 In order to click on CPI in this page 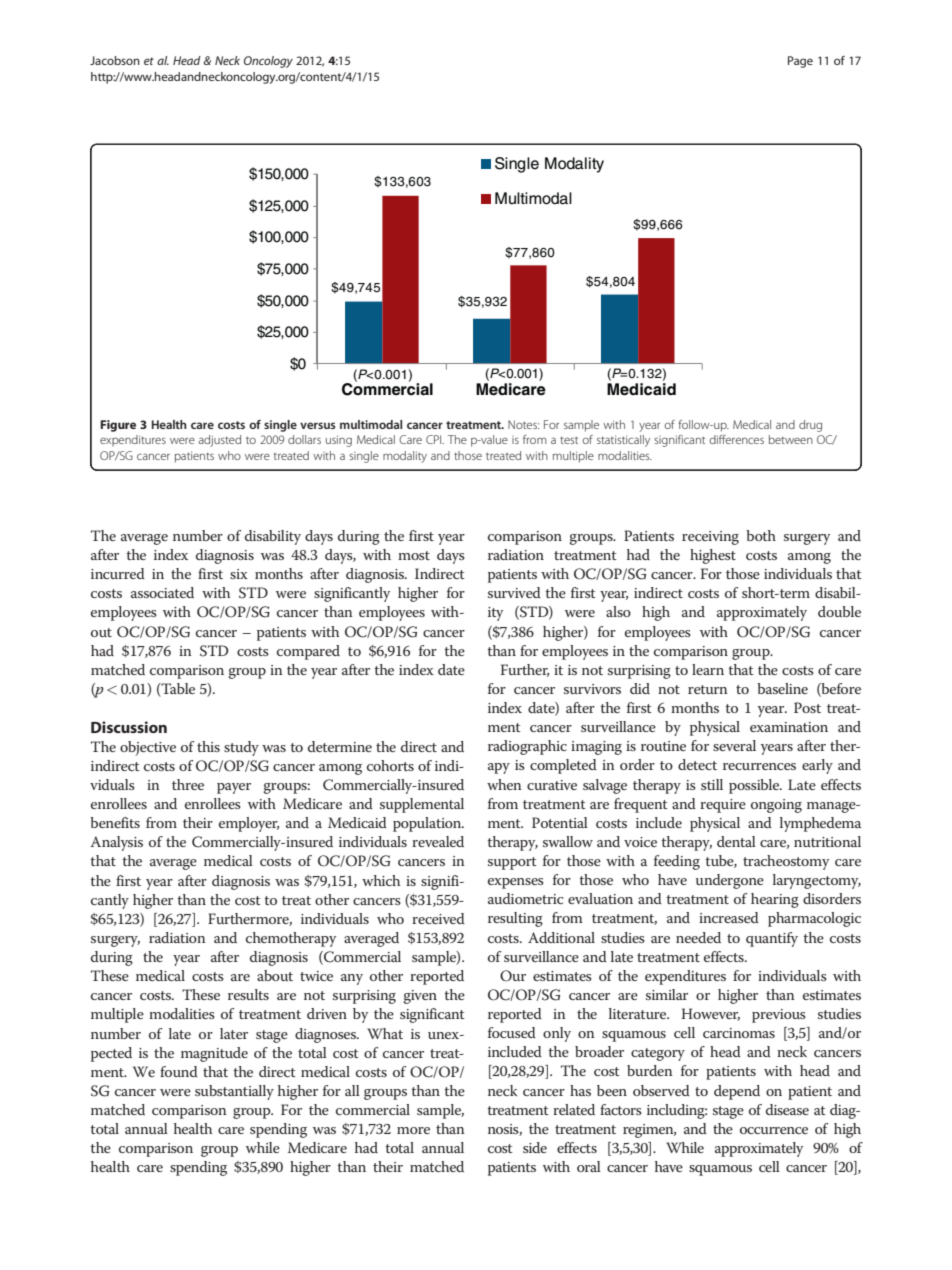, I will do `click(435, 439)`.
